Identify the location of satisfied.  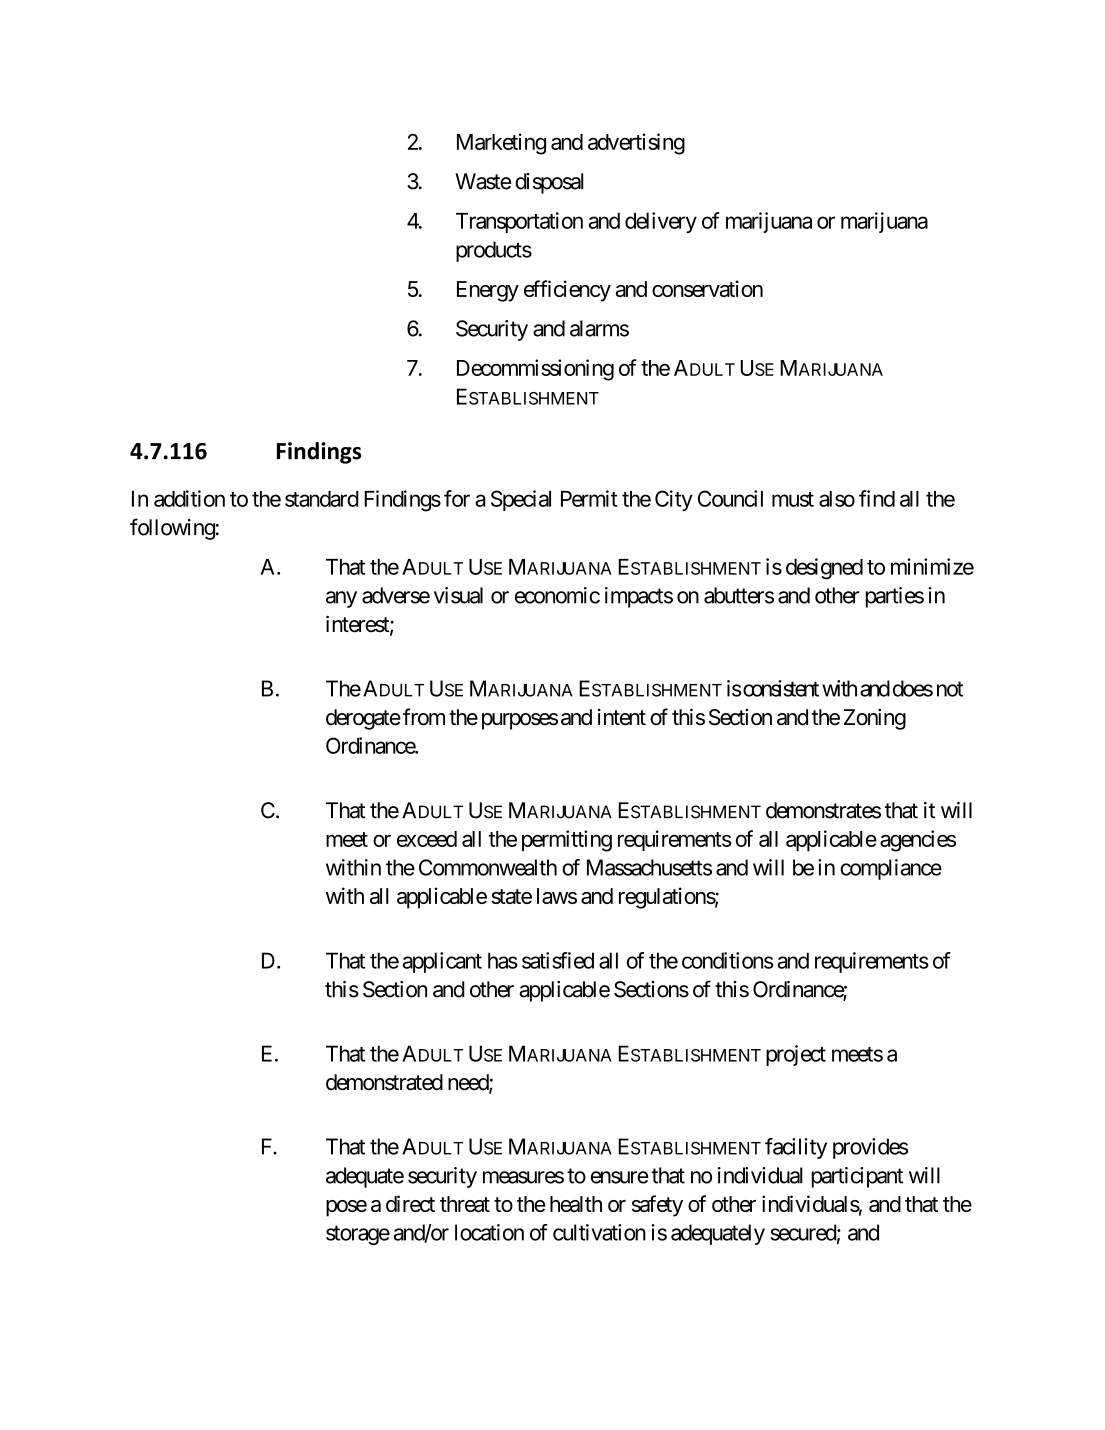
(558, 960).
